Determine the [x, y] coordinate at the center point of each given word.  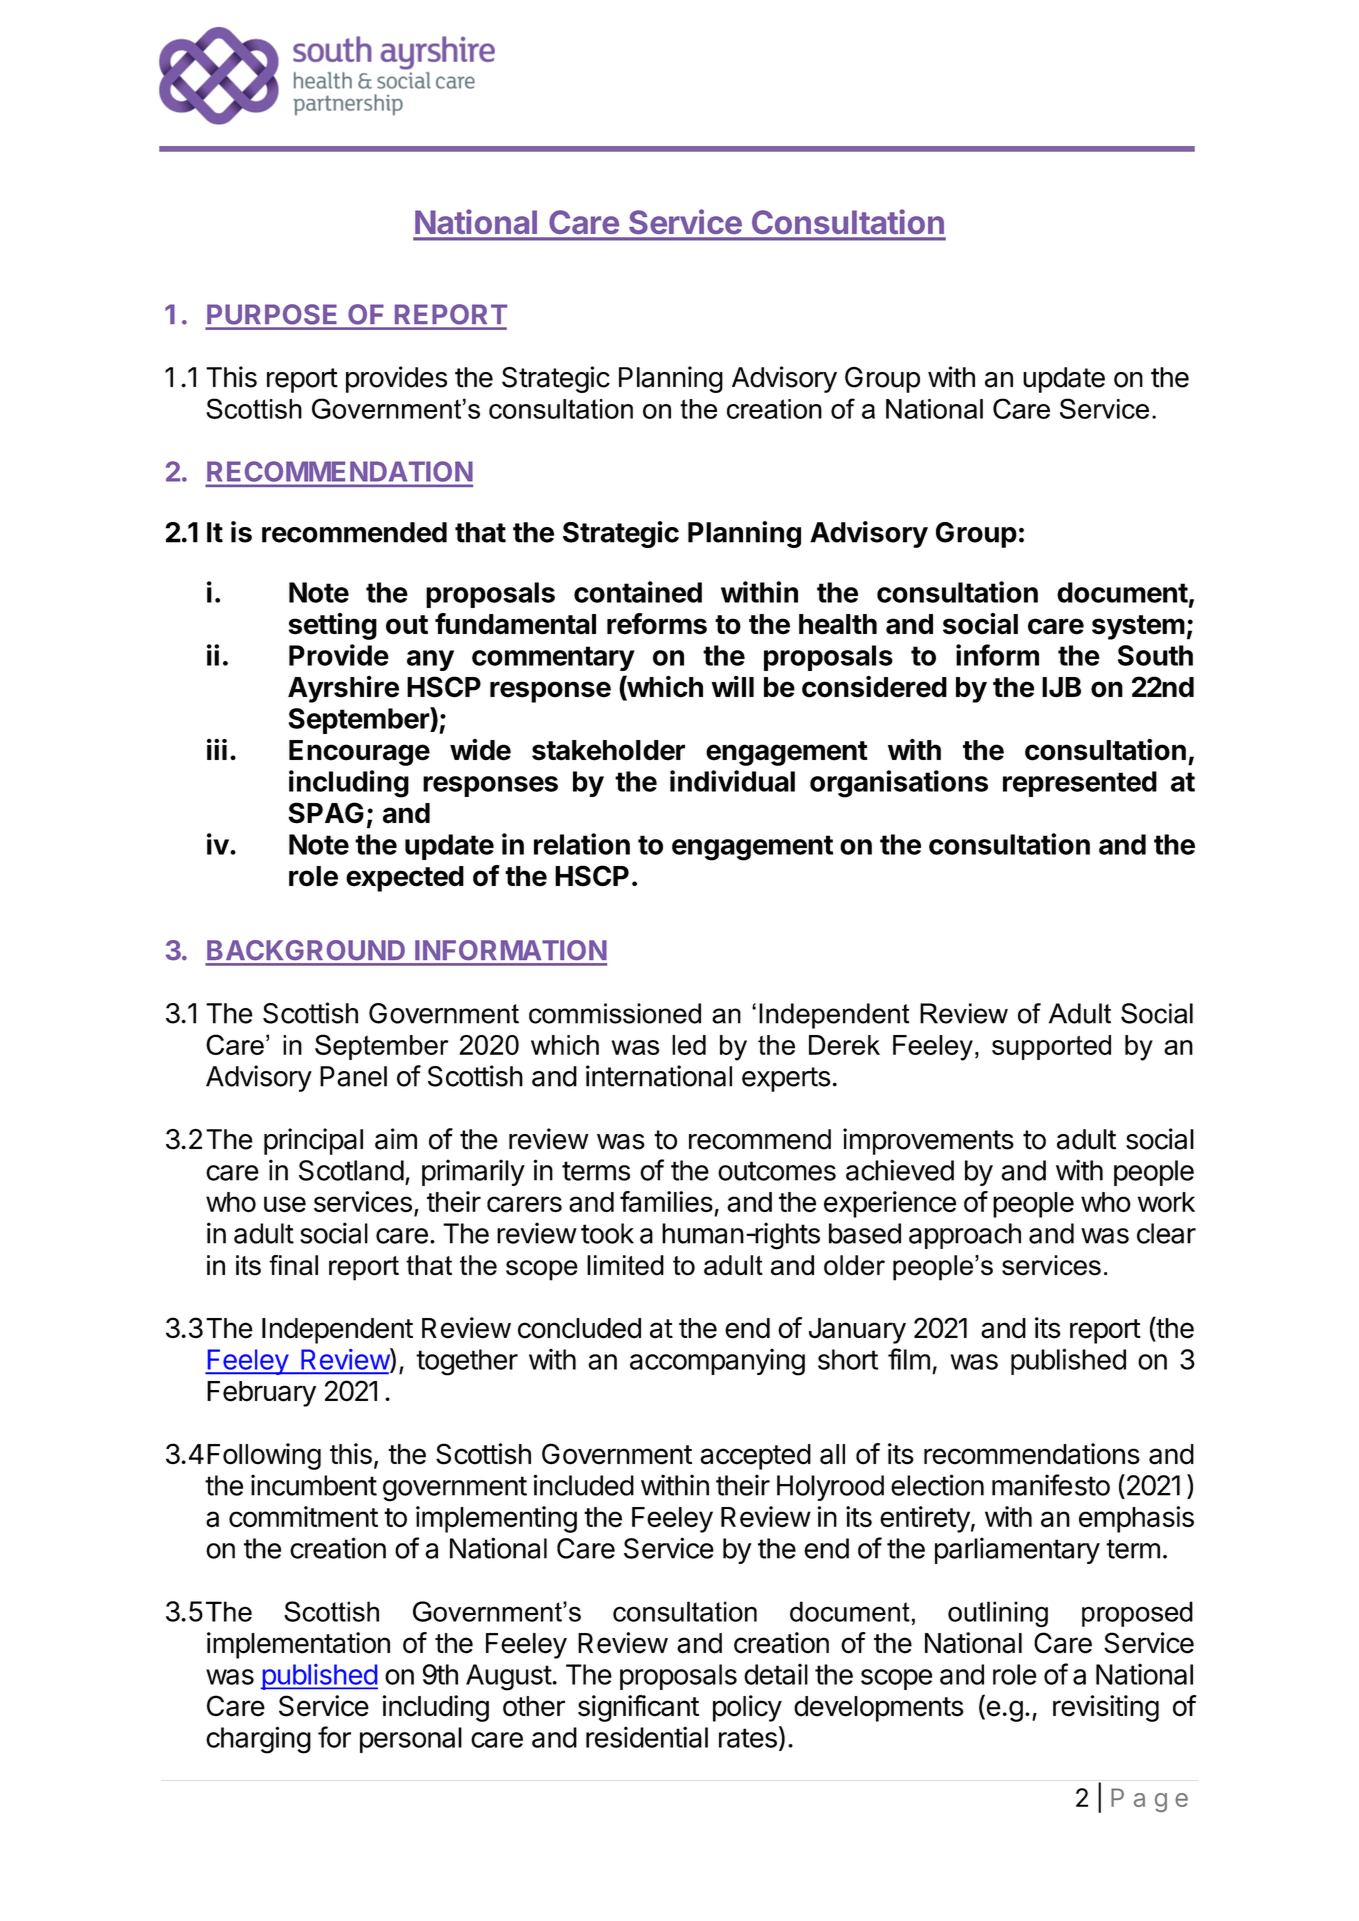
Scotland [351, 1170]
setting [333, 626]
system [1138, 627]
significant [638, 1708]
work [1166, 1202]
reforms [657, 624]
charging [258, 1740]
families [666, 1202]
